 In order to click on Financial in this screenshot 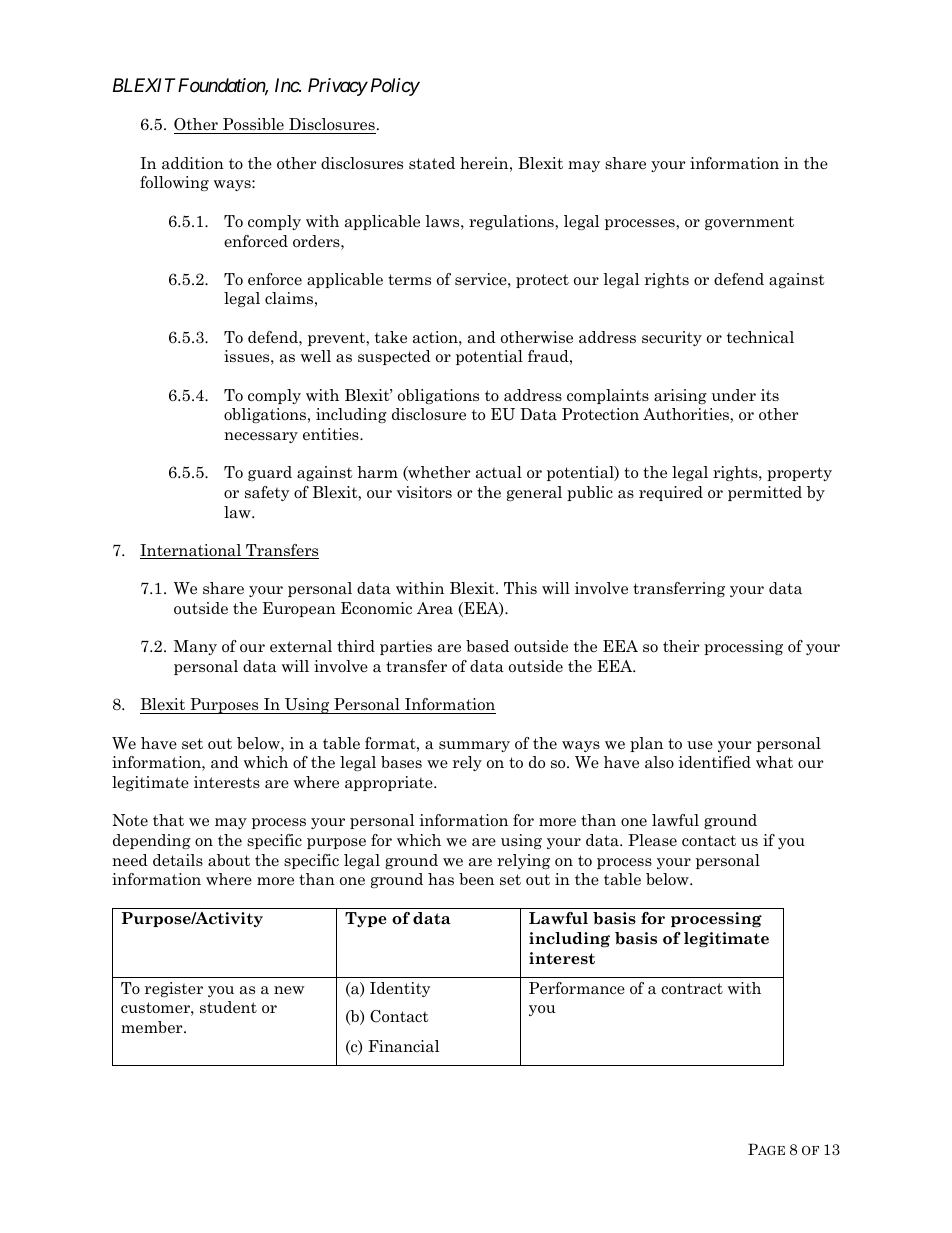, I will do `click(403, 1046)`.
